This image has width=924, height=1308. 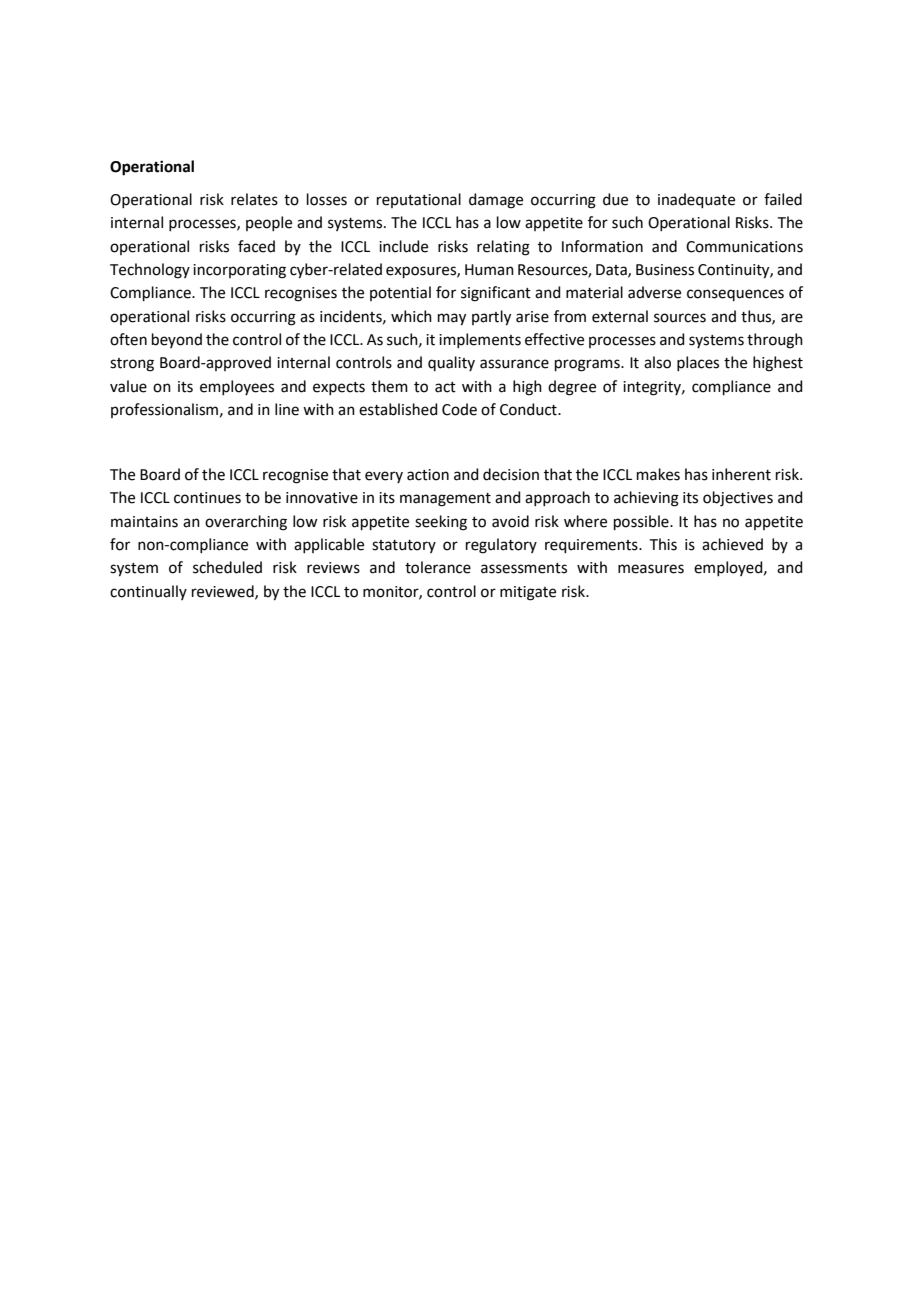 I want to click on tolerance, so click(x=438, y=567).
